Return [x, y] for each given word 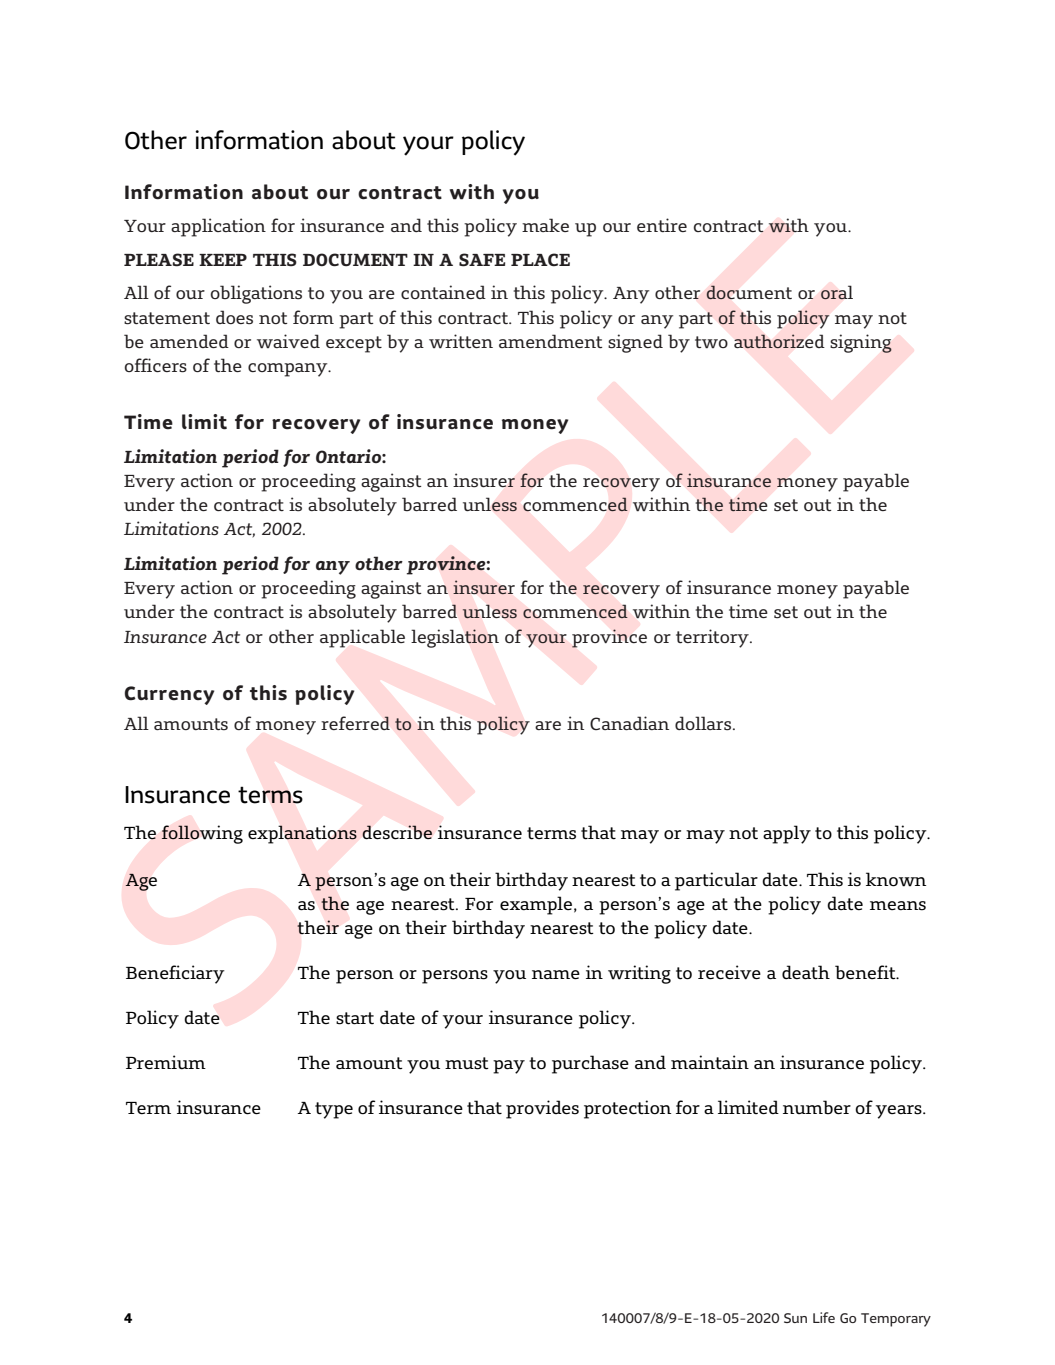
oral [837, 292]
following [202, 834]
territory [713, 638]
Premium [166, 1062]
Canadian [629, 723]
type [334, 1110]
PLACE [540, 259]
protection [627, 1109]
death [806, 972]
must [469, 1063]
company [289, 370]
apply [787, 834]
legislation [455, 638]
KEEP [223, 260]
